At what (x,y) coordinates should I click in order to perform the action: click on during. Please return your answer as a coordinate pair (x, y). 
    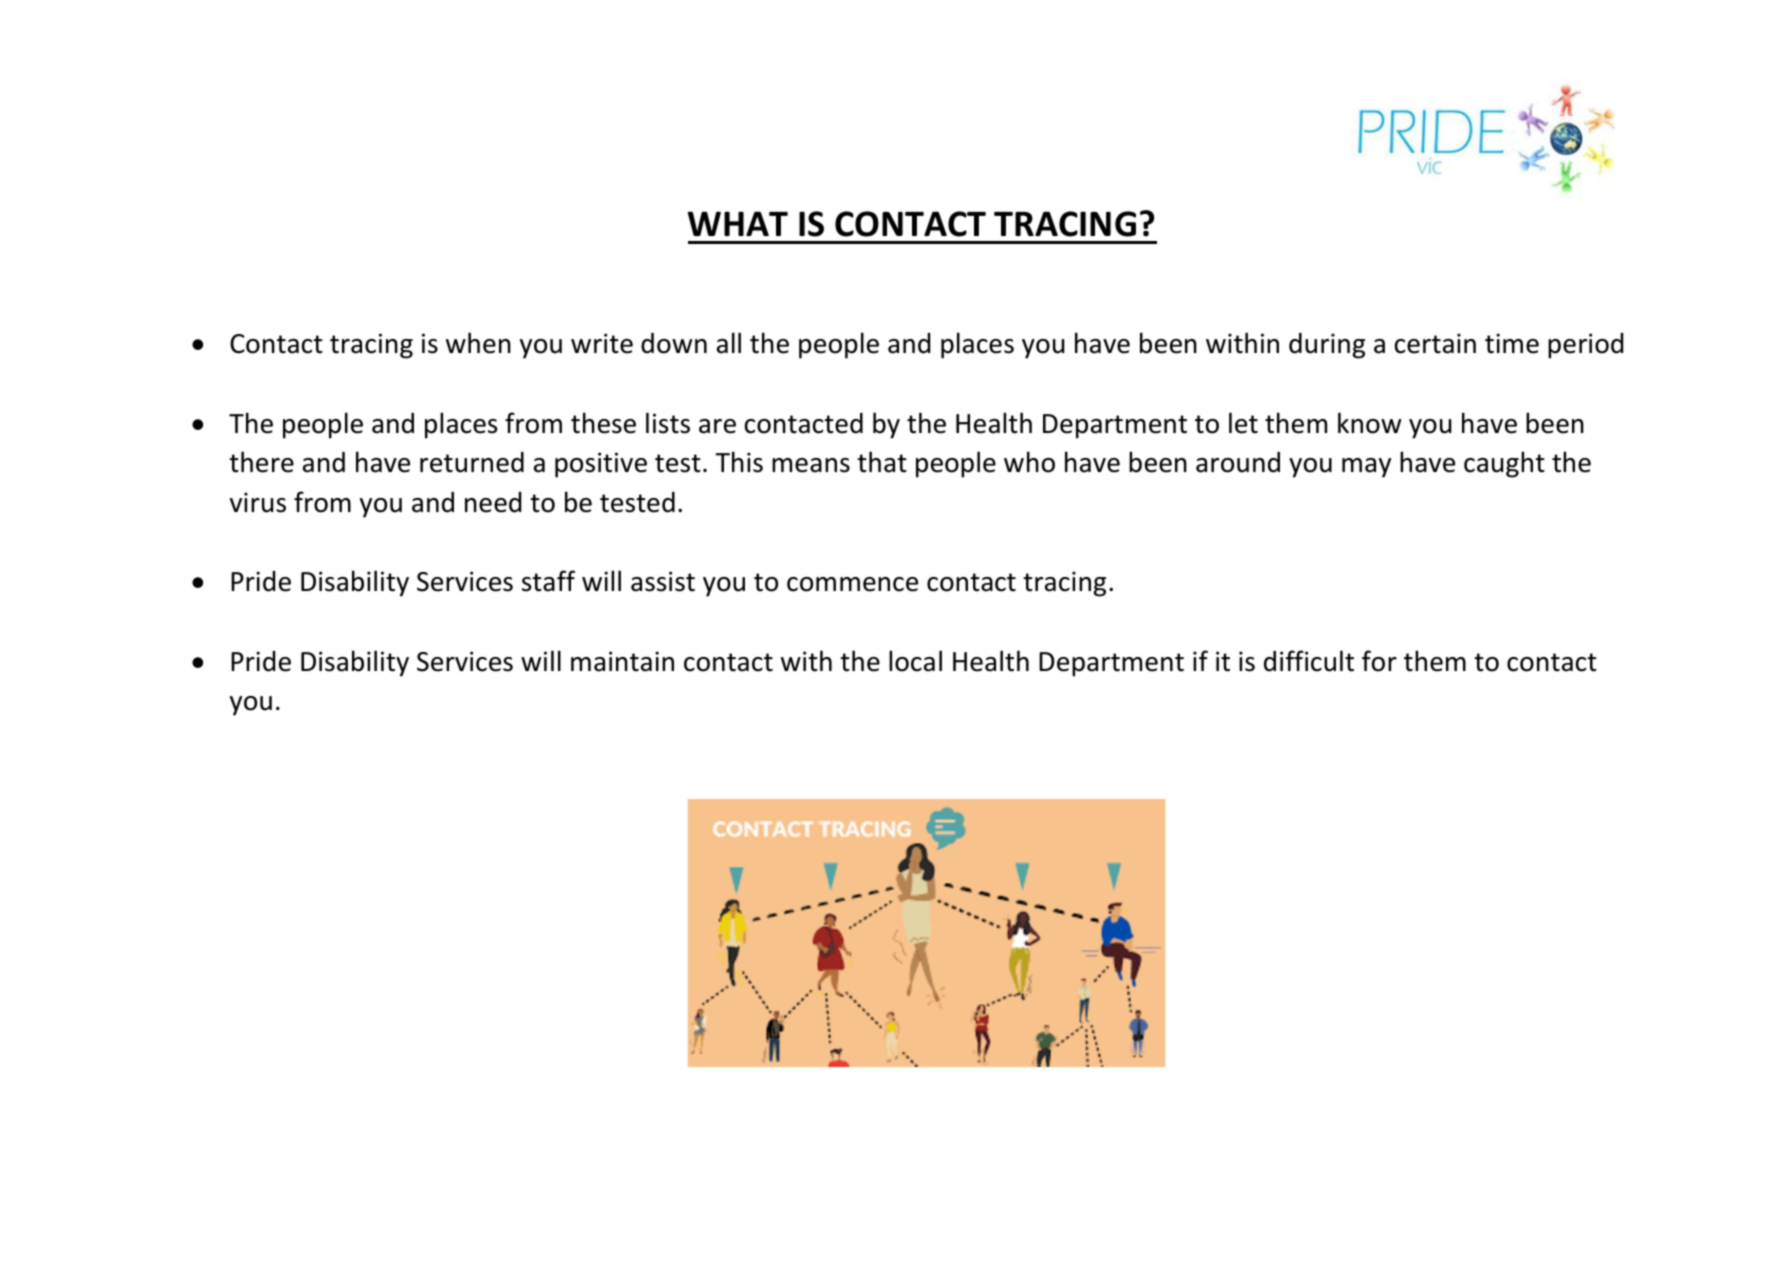
    Looking at the image, I should click on (1327, 346).
